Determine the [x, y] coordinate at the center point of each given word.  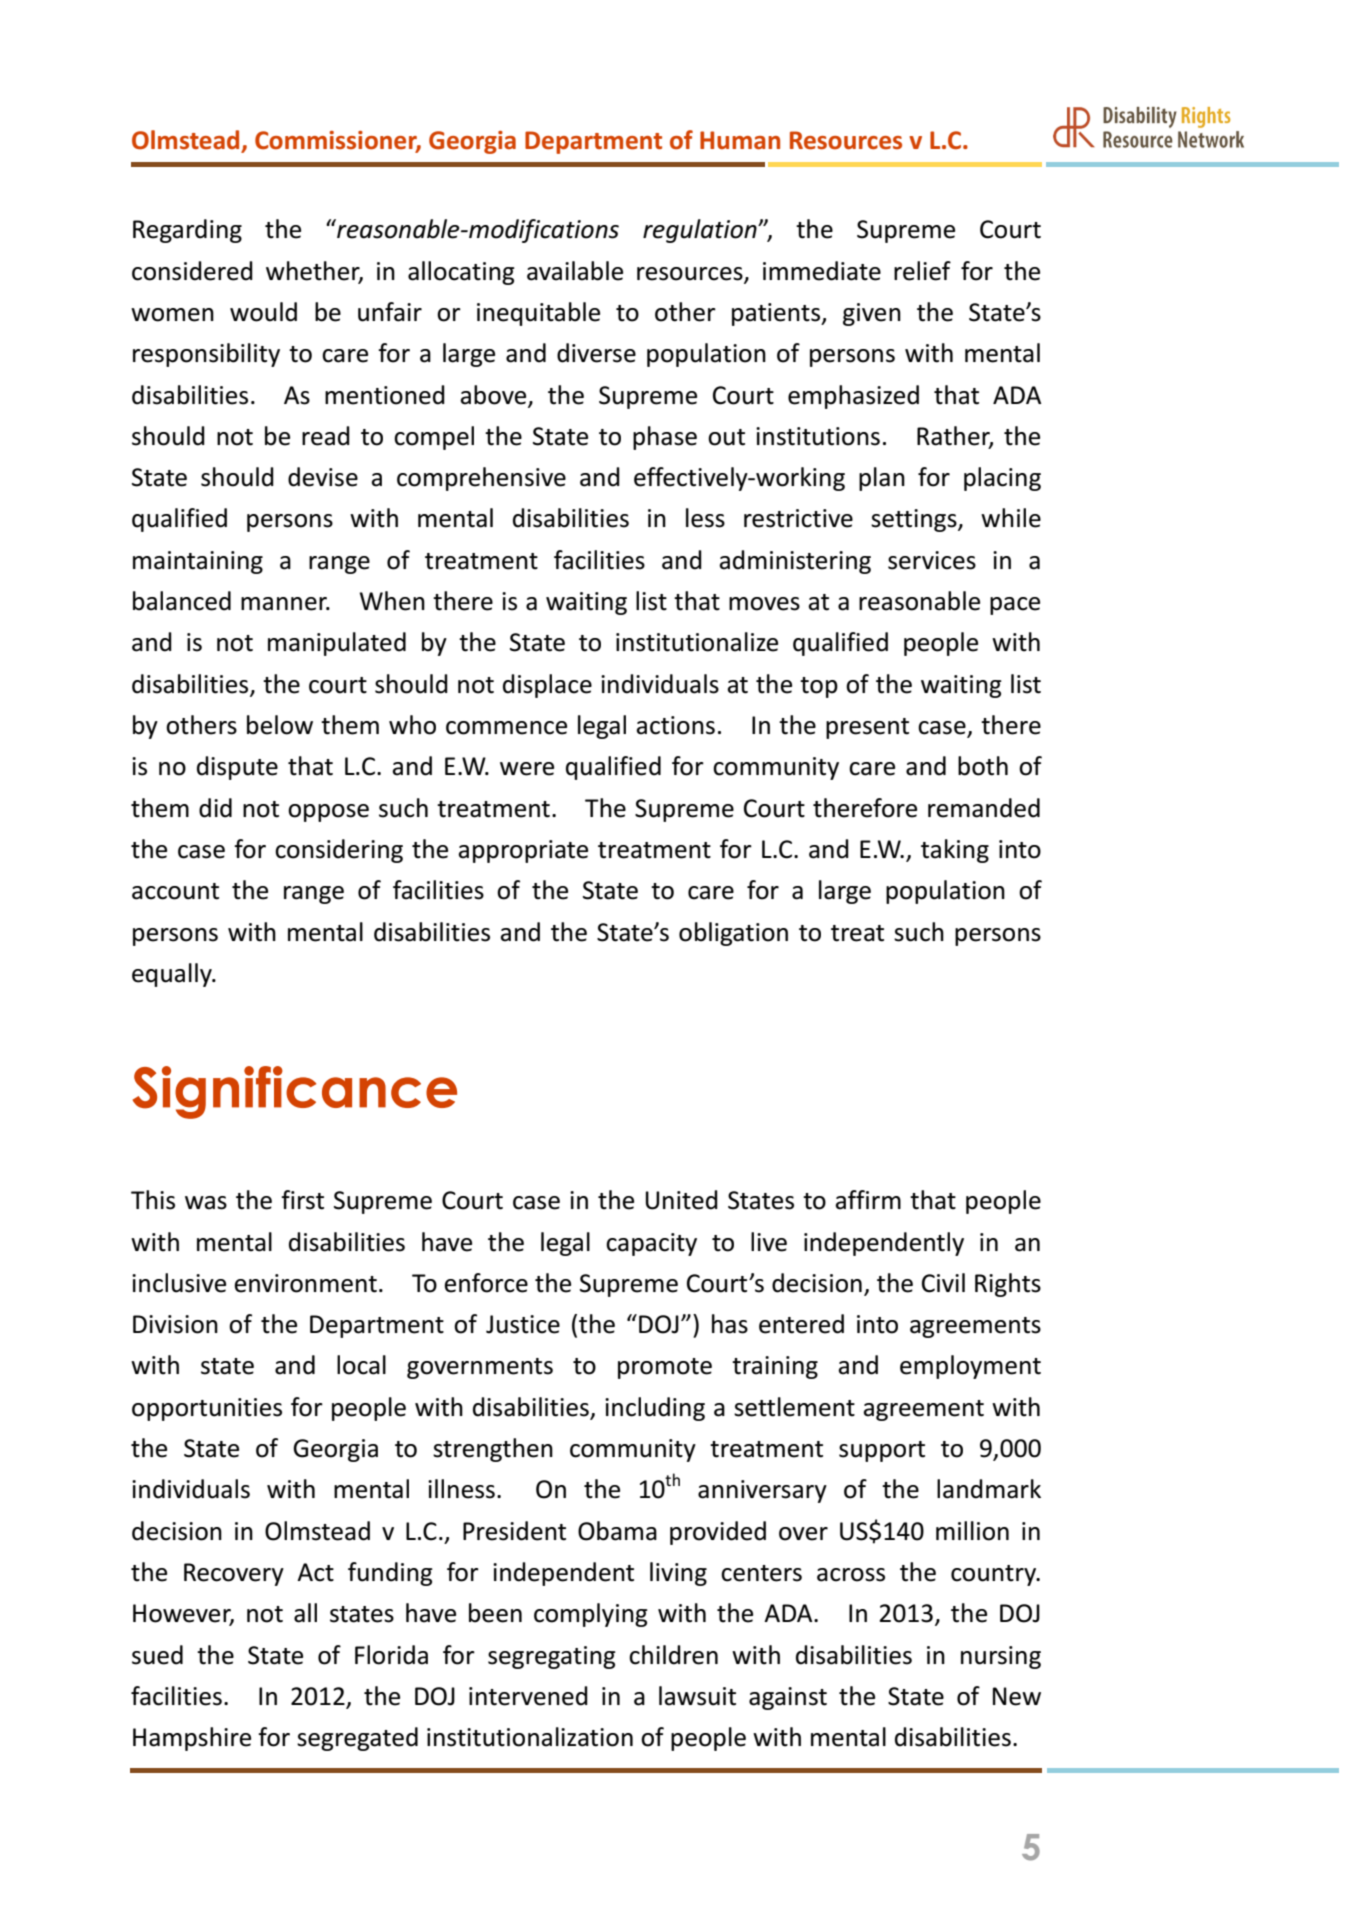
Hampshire [192, 1739]
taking [955, 851]
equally [173, 975]
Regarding [187, 231]
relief [922, 271]
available [575, 271]
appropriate [523, 851]
